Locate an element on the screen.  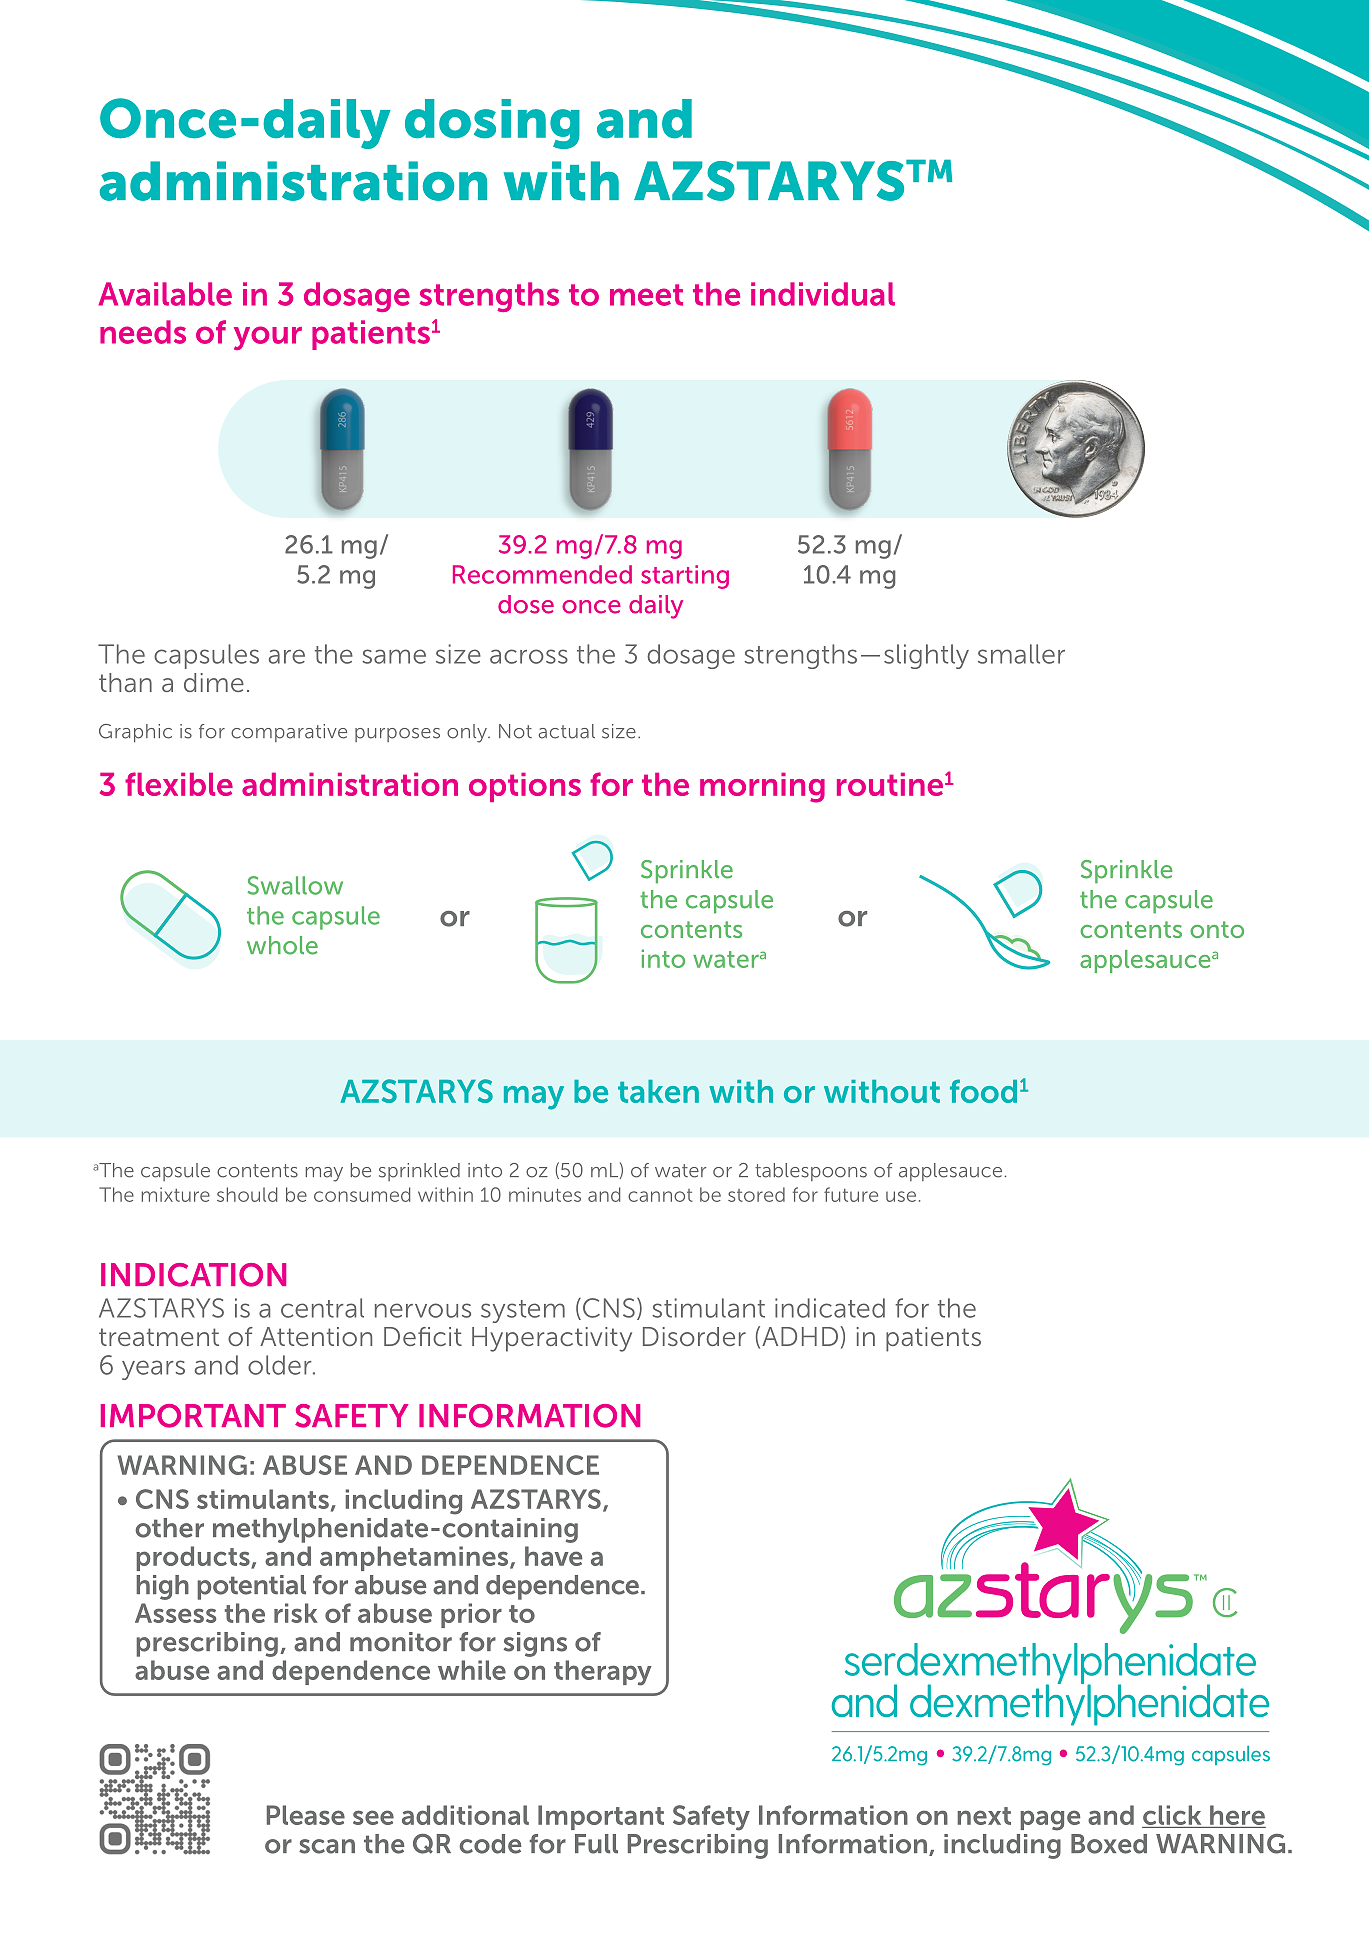
smaller is located at coordinates (1021, 654).
